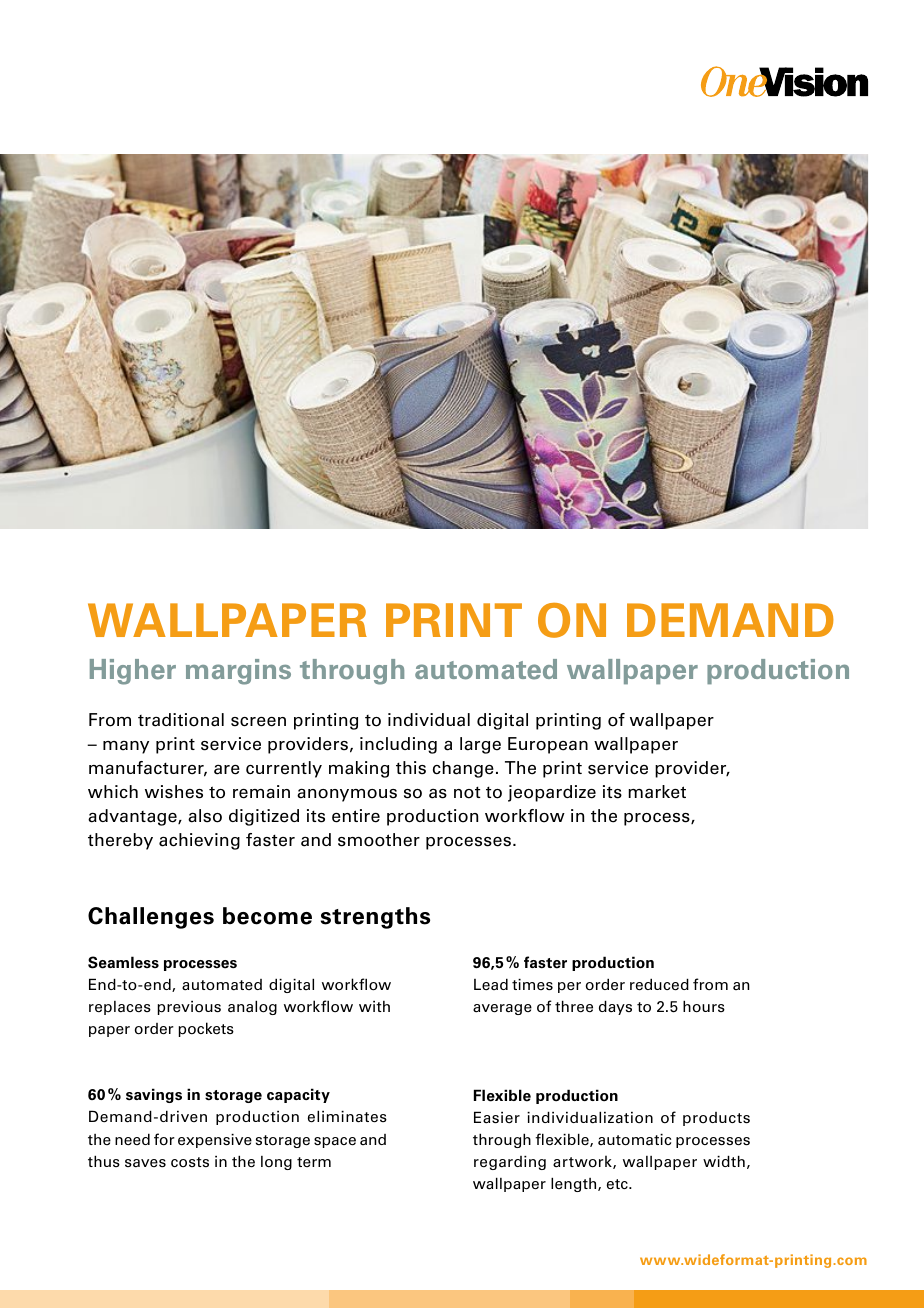 The height and width of the document is (1308, 924). What do you see at coordinates (716, 1119) in the document?
I see `products` at bounding box center [716, 1119].
